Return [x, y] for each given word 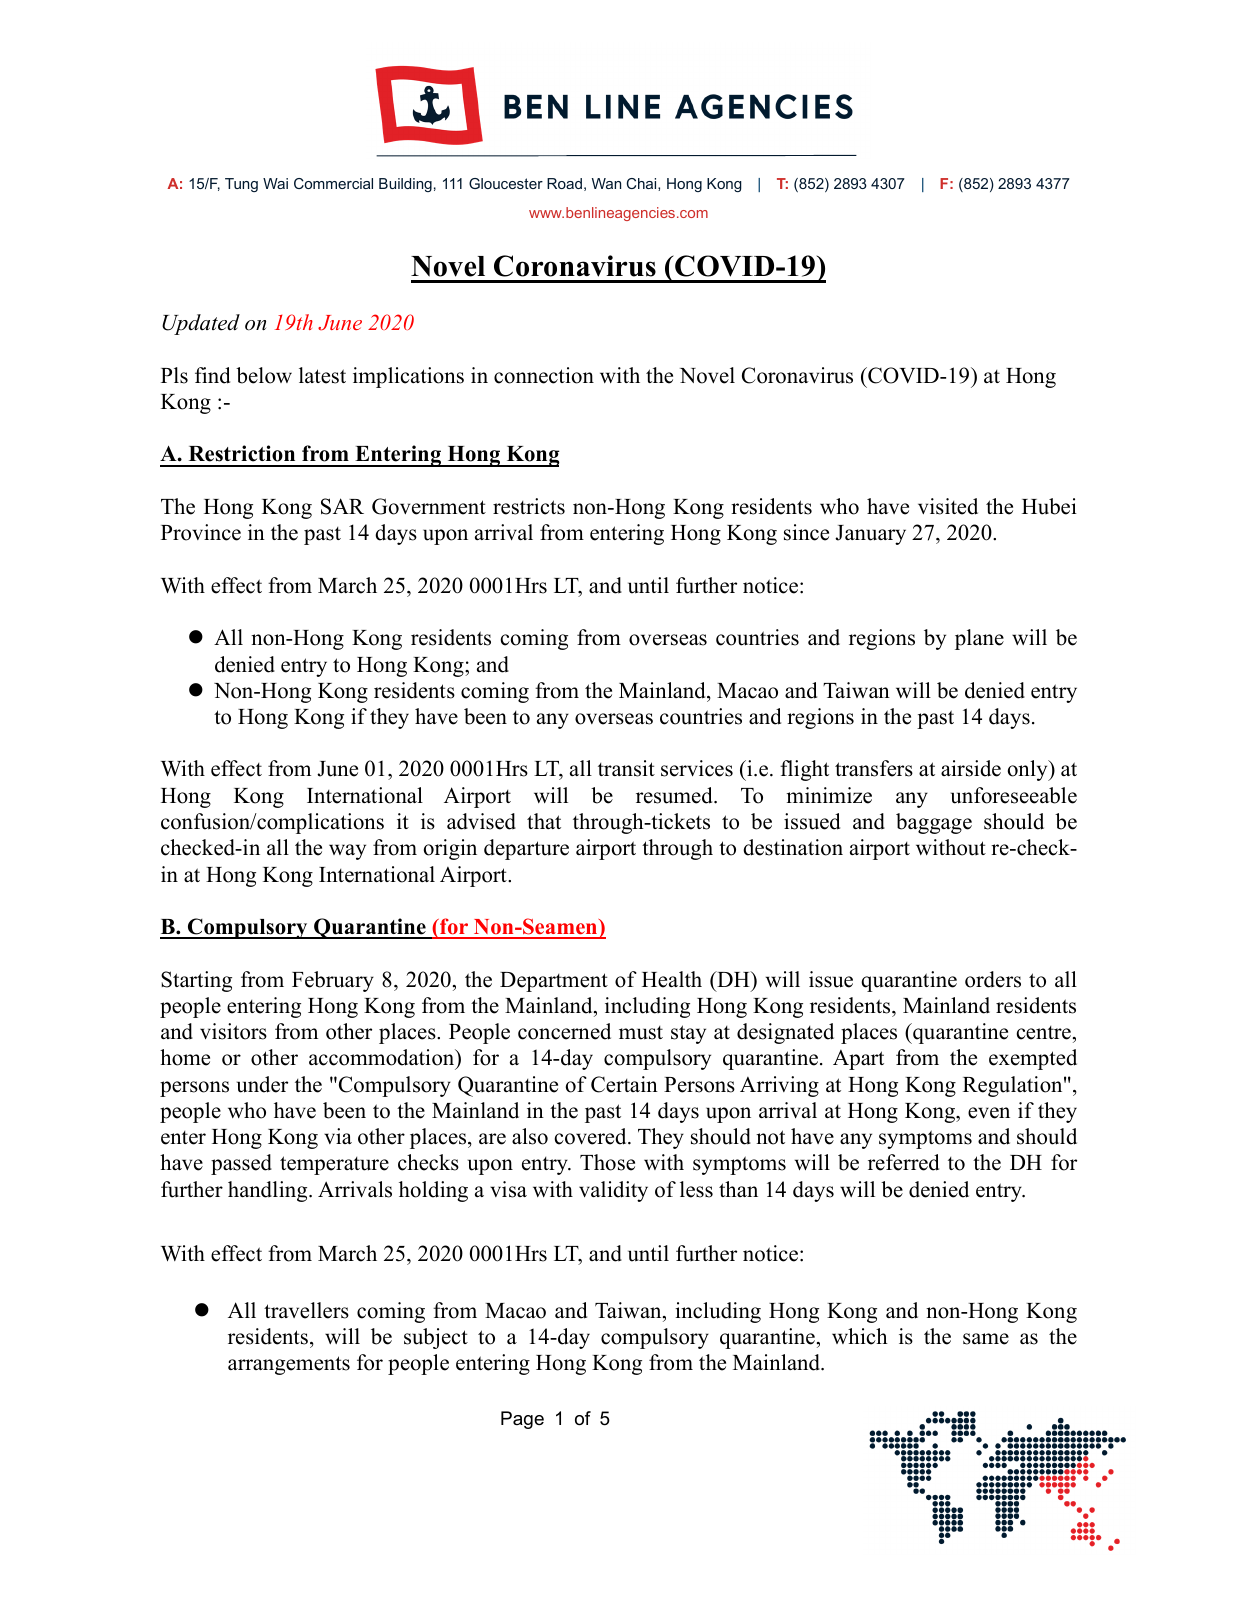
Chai [643, 184]
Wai [275, 183]
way [347, 852]
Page [522, 1420]
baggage [934, 823]
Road [564, 183]
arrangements [289, 1365]
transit [626, 768]
